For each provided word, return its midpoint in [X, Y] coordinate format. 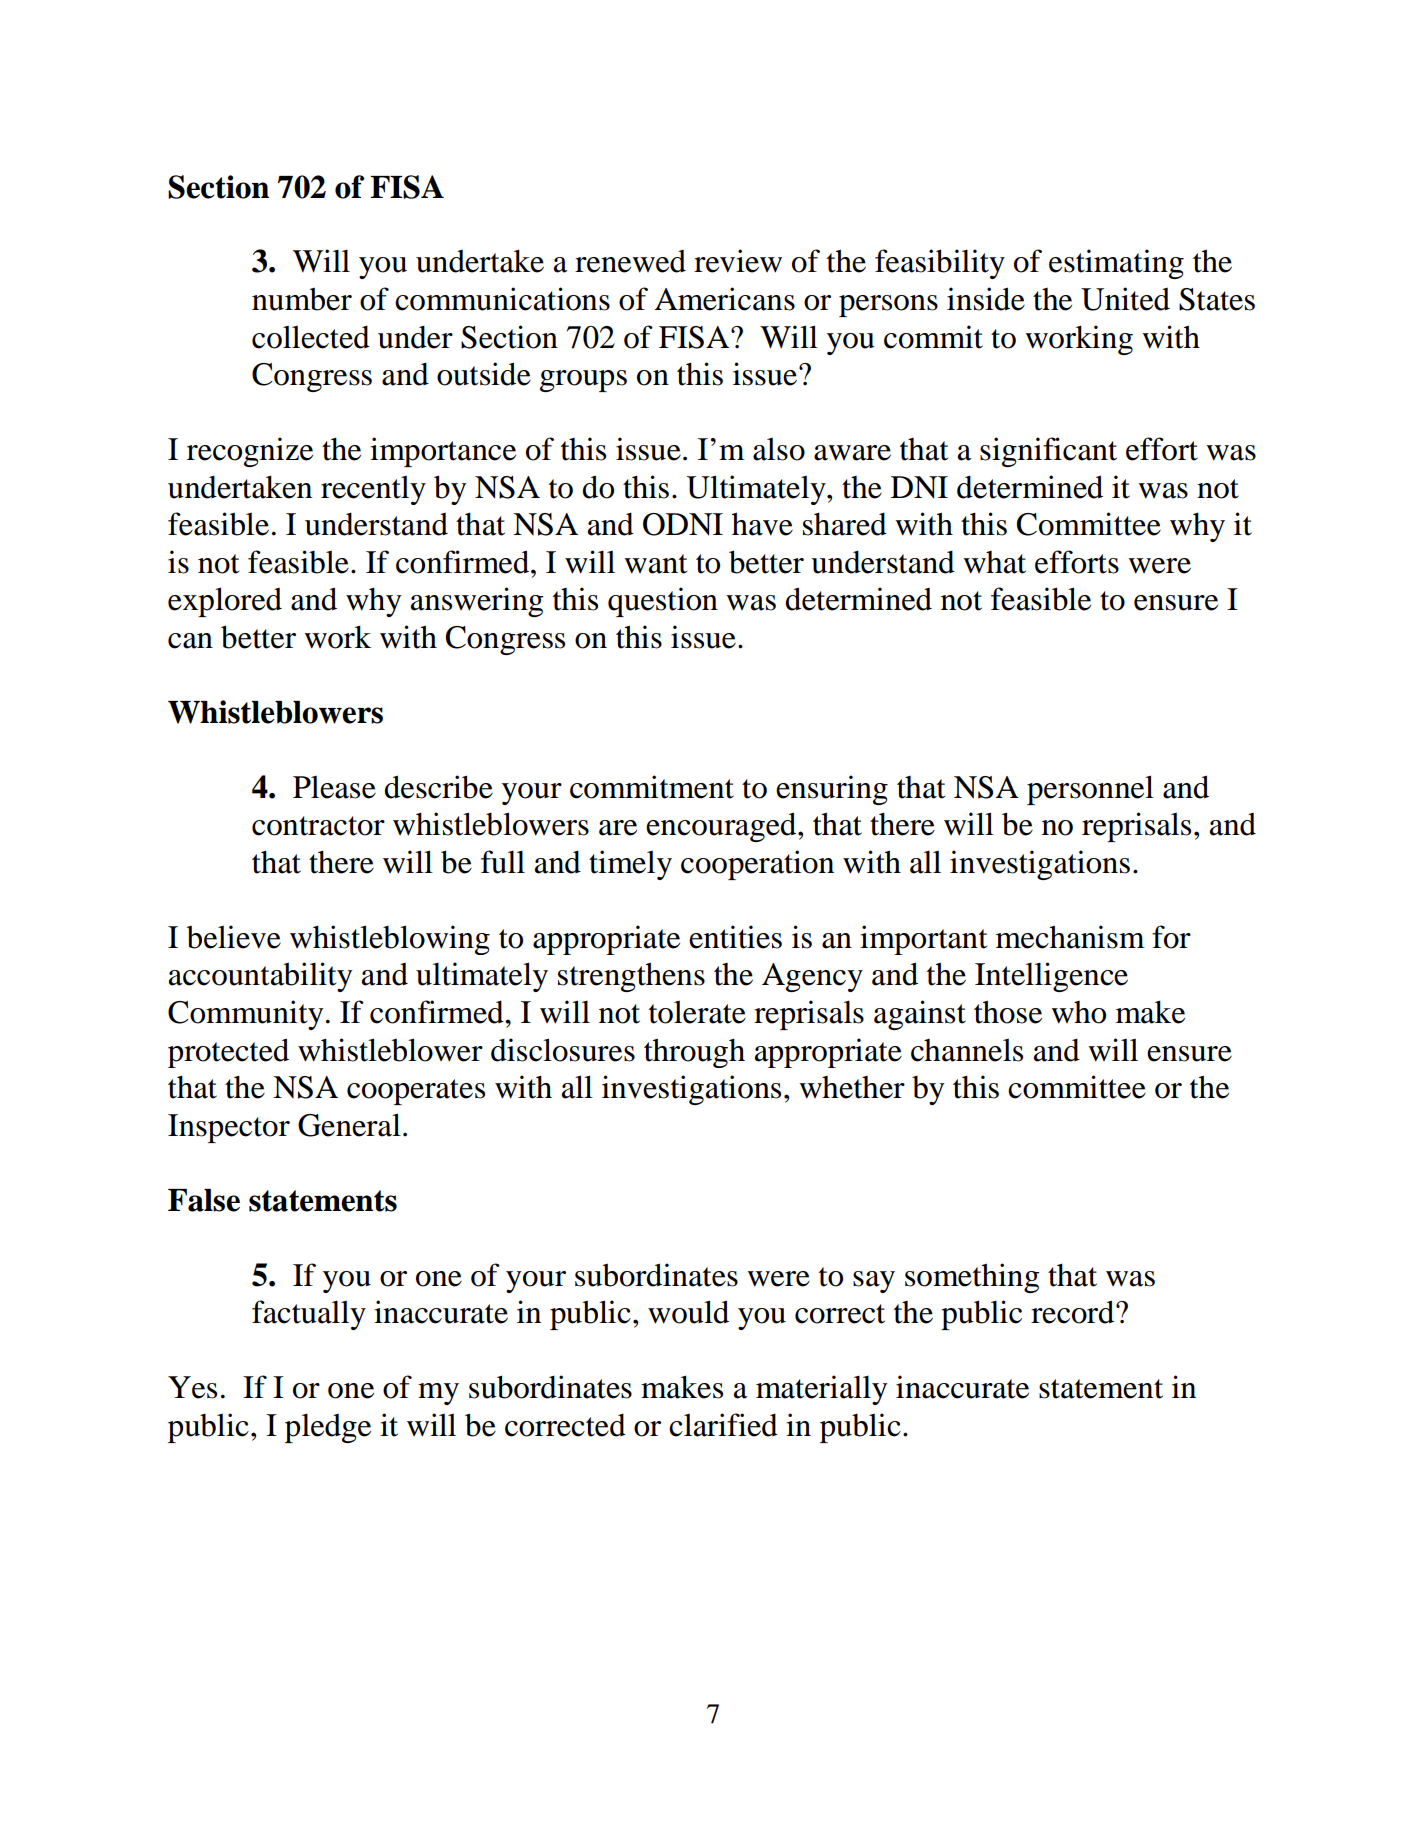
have [762, 524]
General [349, 1125]
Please [334, 787]
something [972, 1278]
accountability [260, 977]
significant [1048, 452]
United [1125, 299]
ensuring [832, 790]
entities [735, 937]
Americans [725, 299]
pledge [328, 1428]
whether [852, 1087]
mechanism [1070, 937]
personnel [1090, 790]
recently [373, 490]
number [302, 299]
